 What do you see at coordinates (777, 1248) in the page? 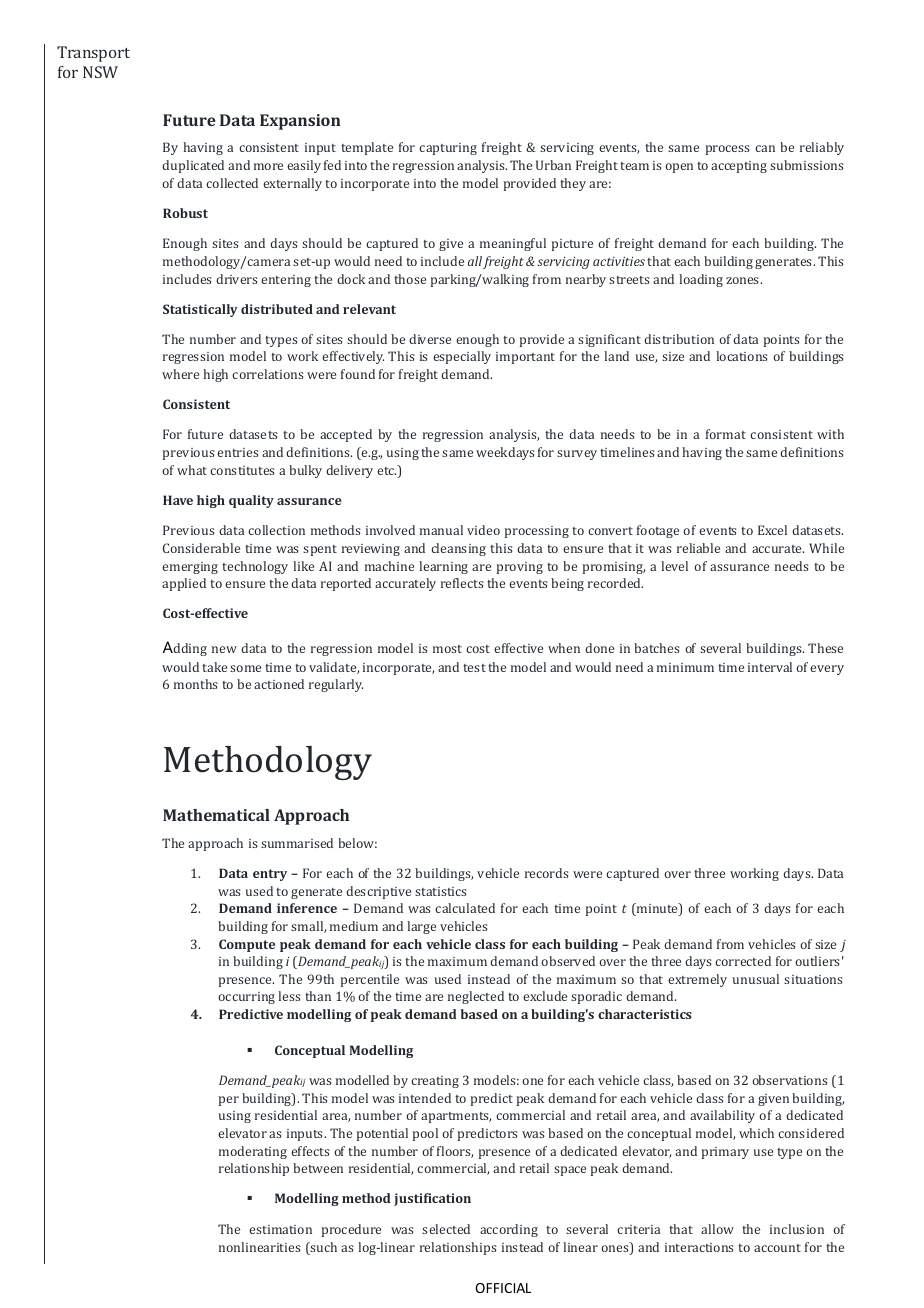
I see `account` at bounding box center [777, 1248].
